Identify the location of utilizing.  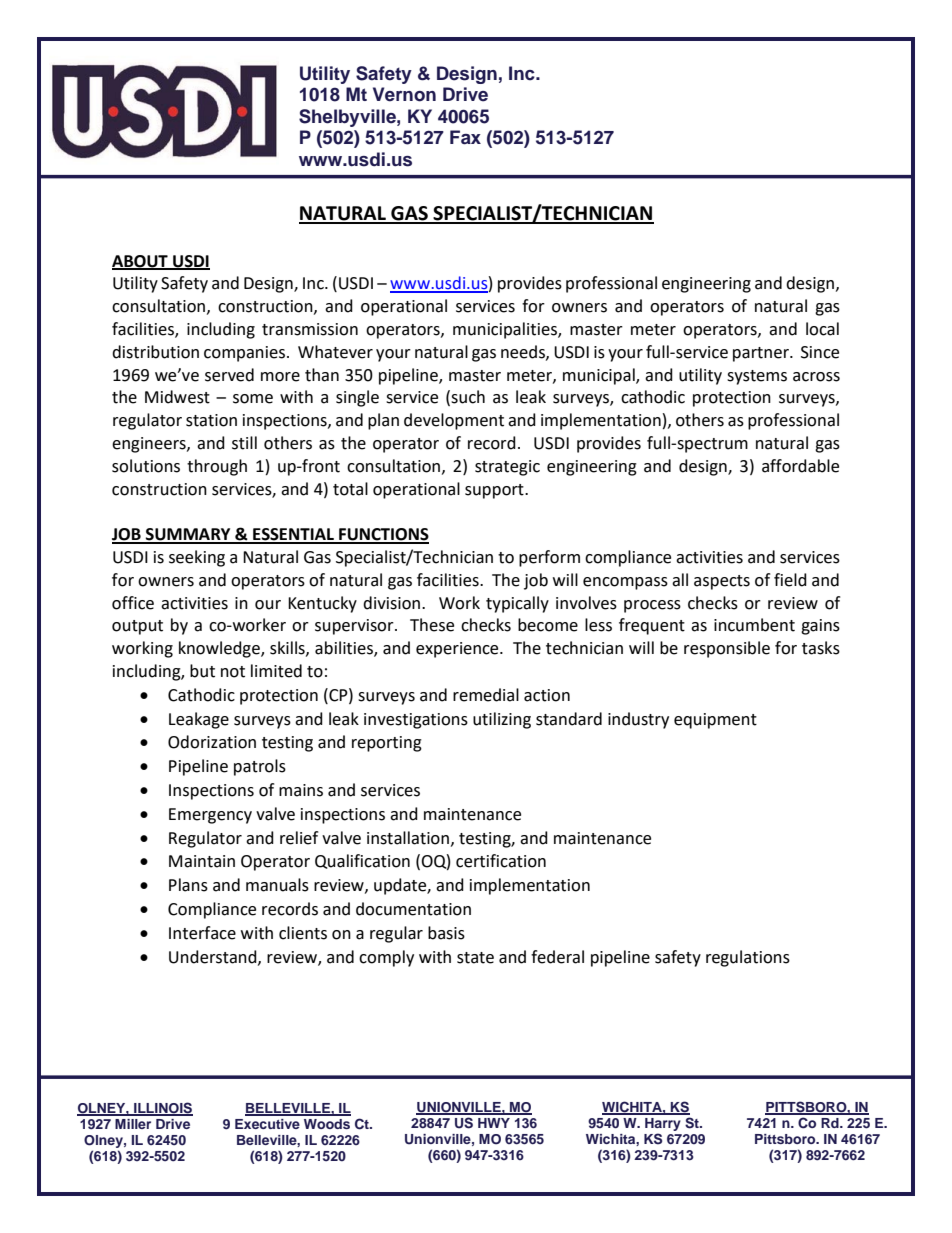
(502, 720).
